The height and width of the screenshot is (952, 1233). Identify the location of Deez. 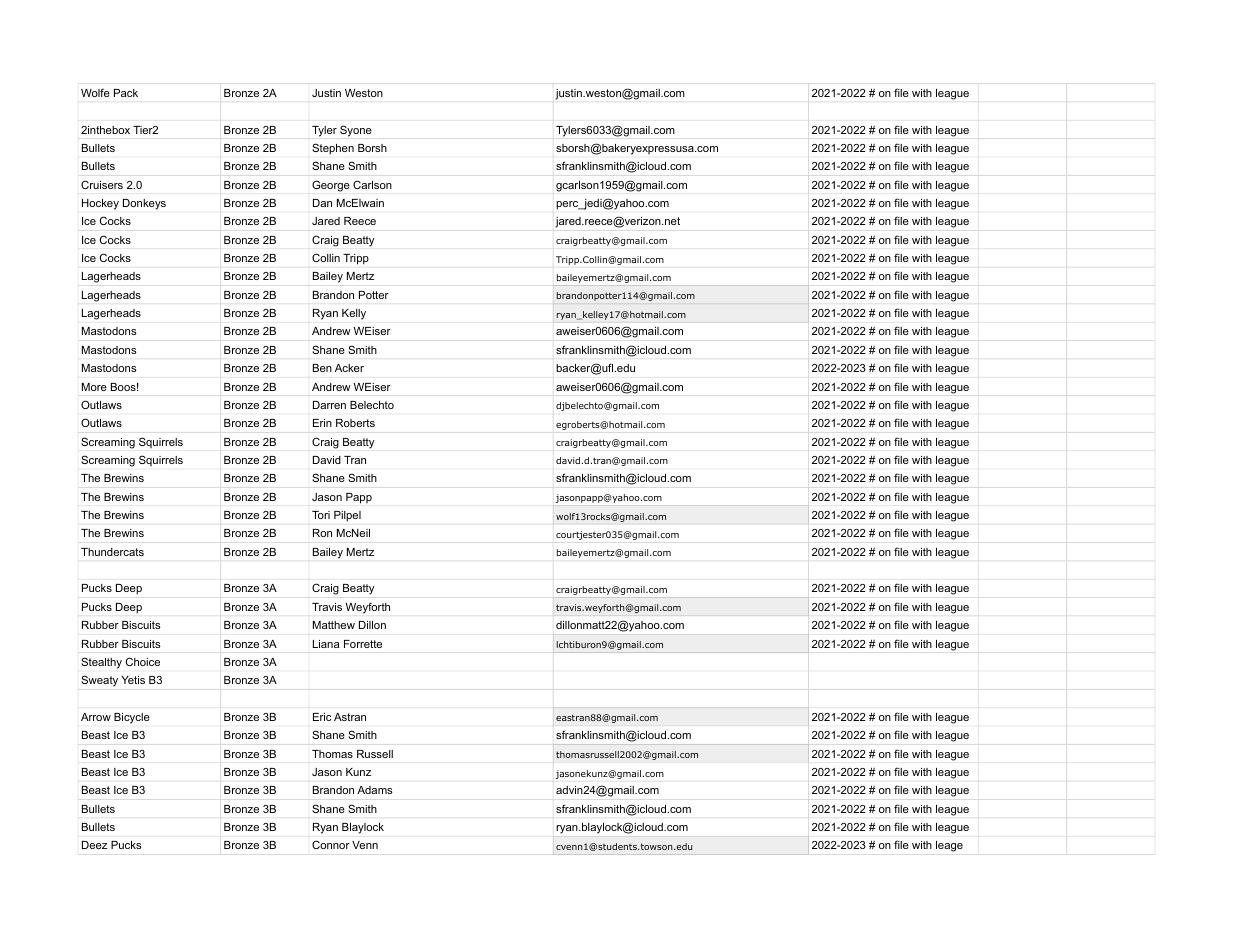
(94, 845).
